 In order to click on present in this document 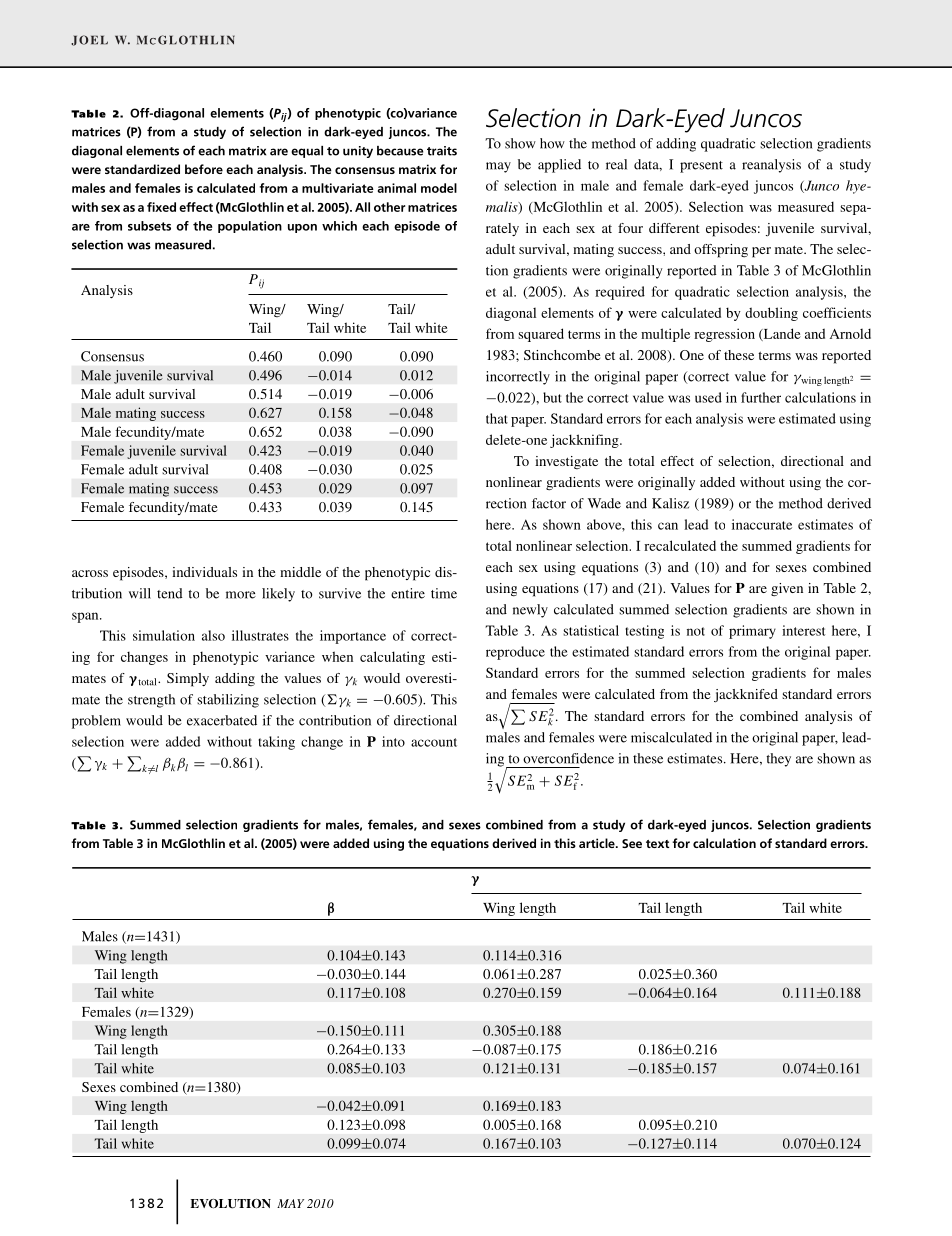, I will do `click(701, 167)`.
